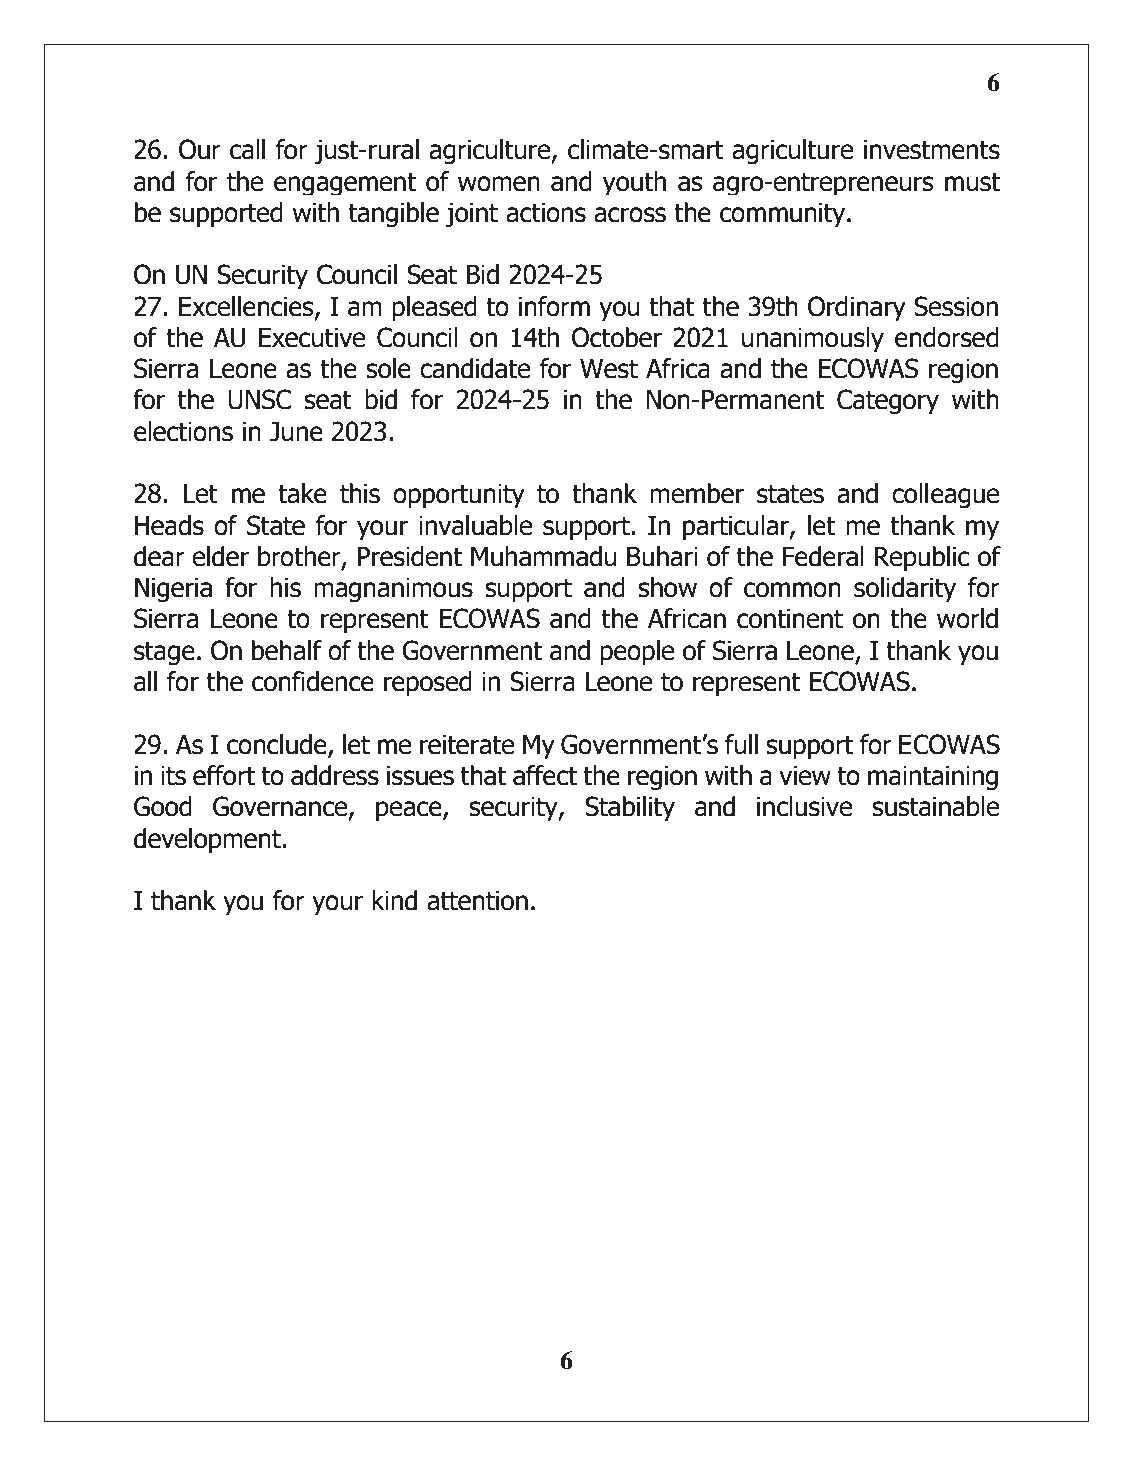  Describe the element at coordinates (932, 150) in the screenshot. I see `investments` at that location.
